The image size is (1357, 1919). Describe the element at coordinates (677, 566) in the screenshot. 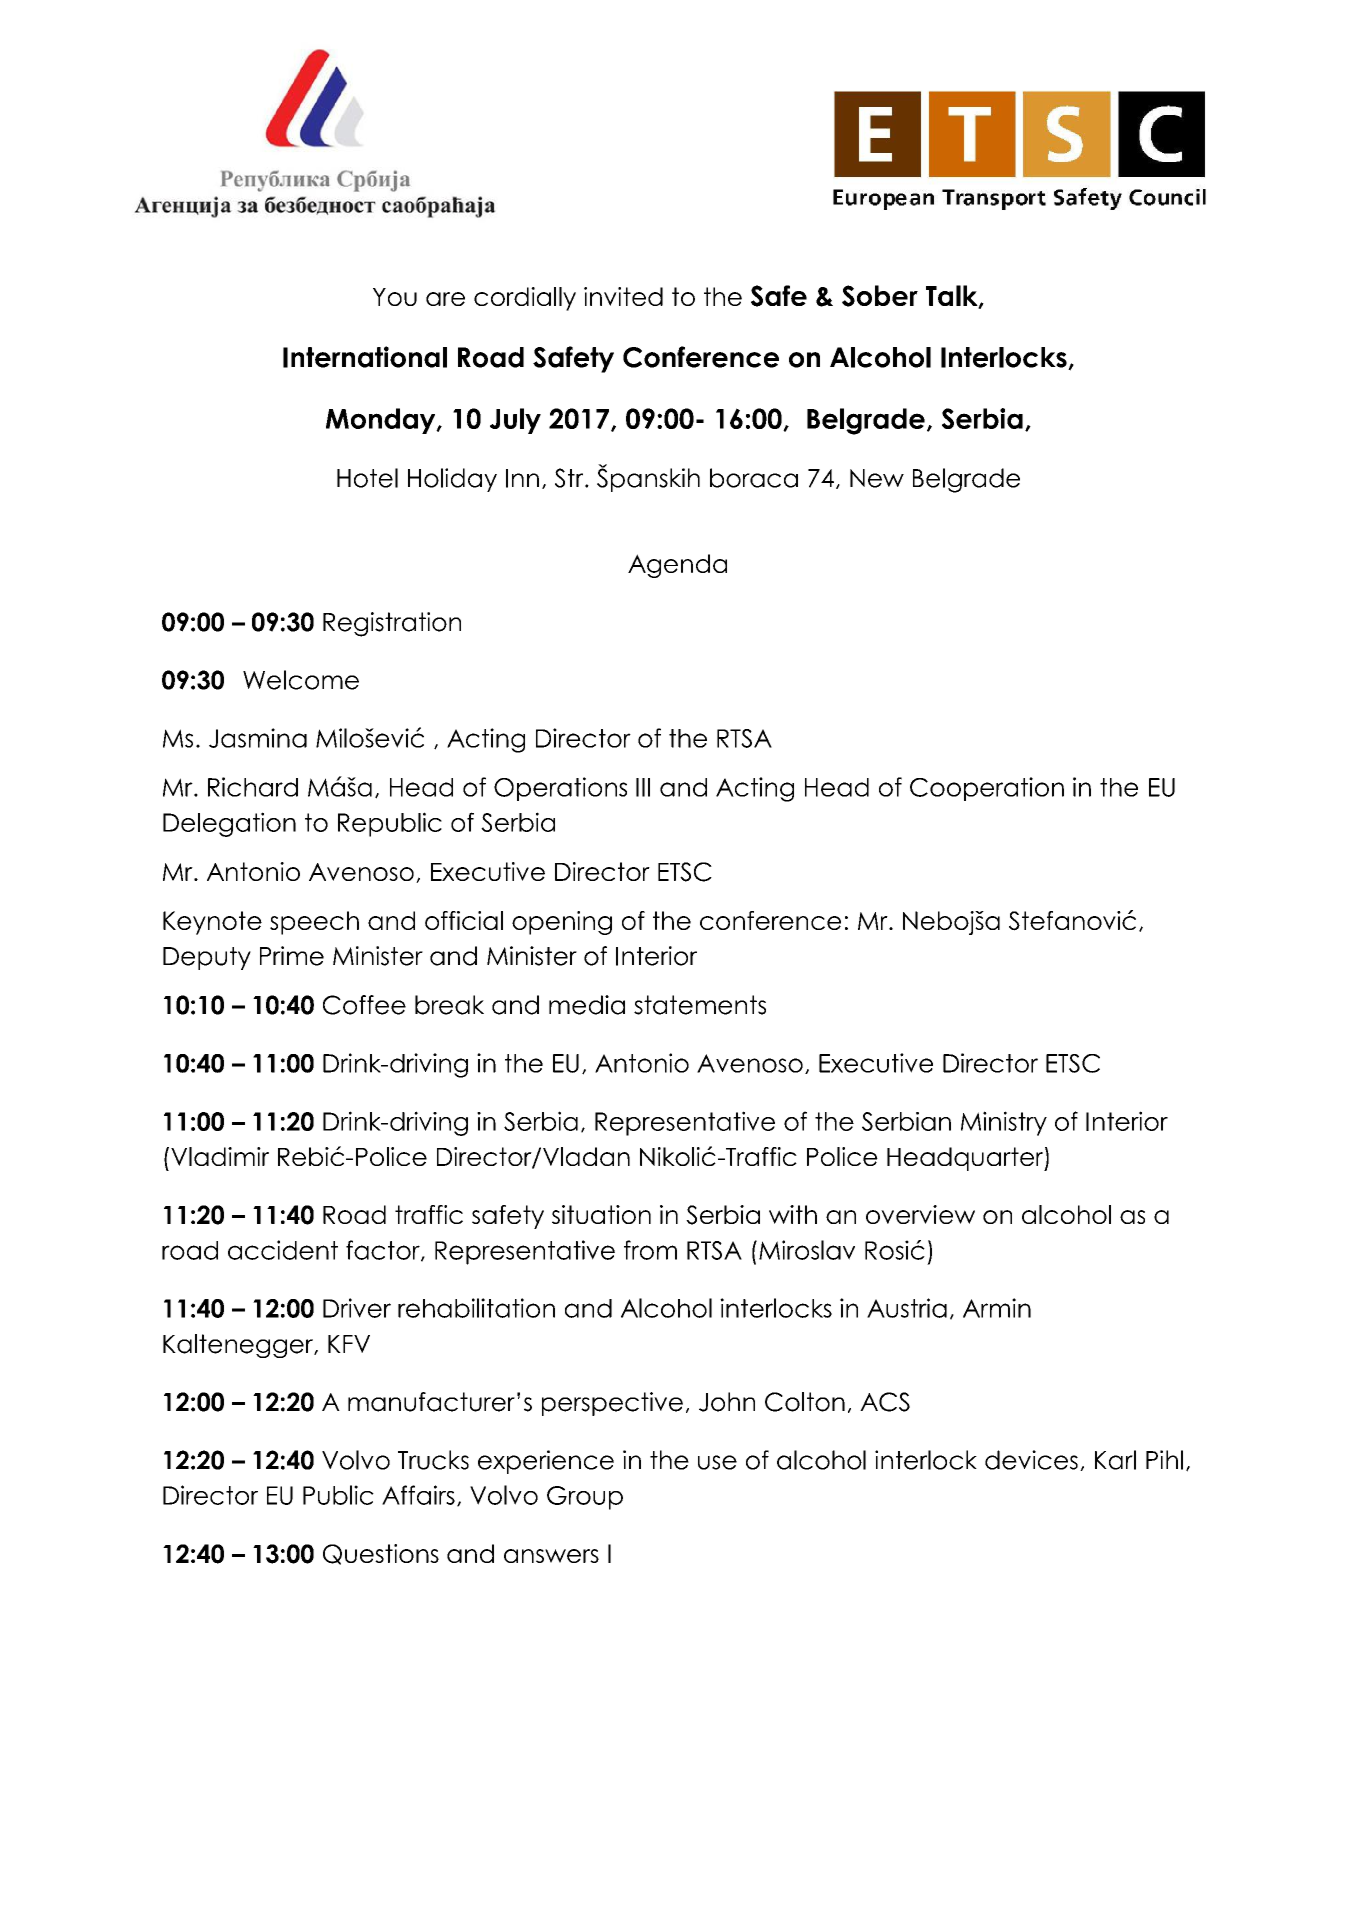

I see `Agenda` at that location.
